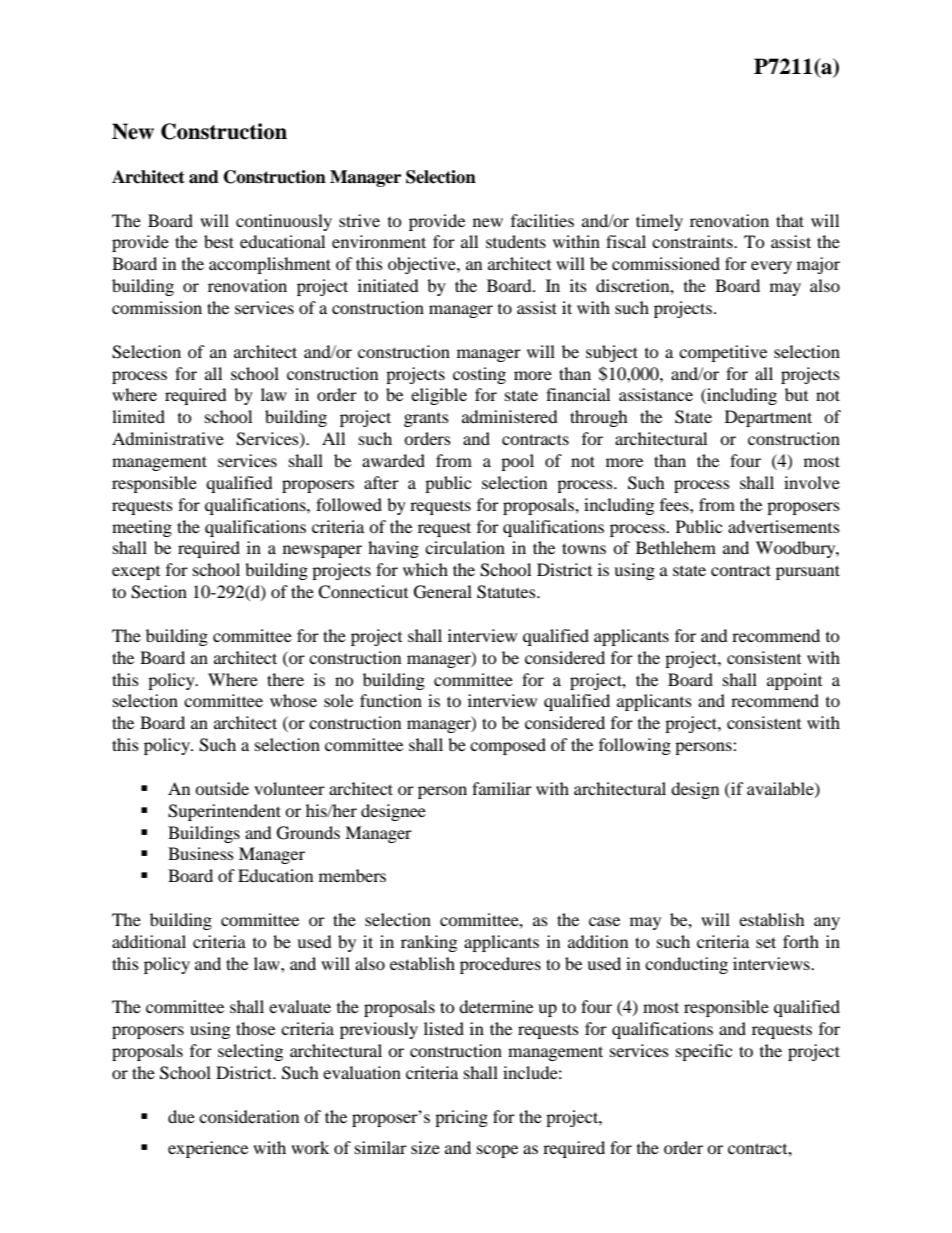 The image size is (952, 1233). Describe the element at coordinates (168, 438) in the document. I see `Administrative` at that location.
